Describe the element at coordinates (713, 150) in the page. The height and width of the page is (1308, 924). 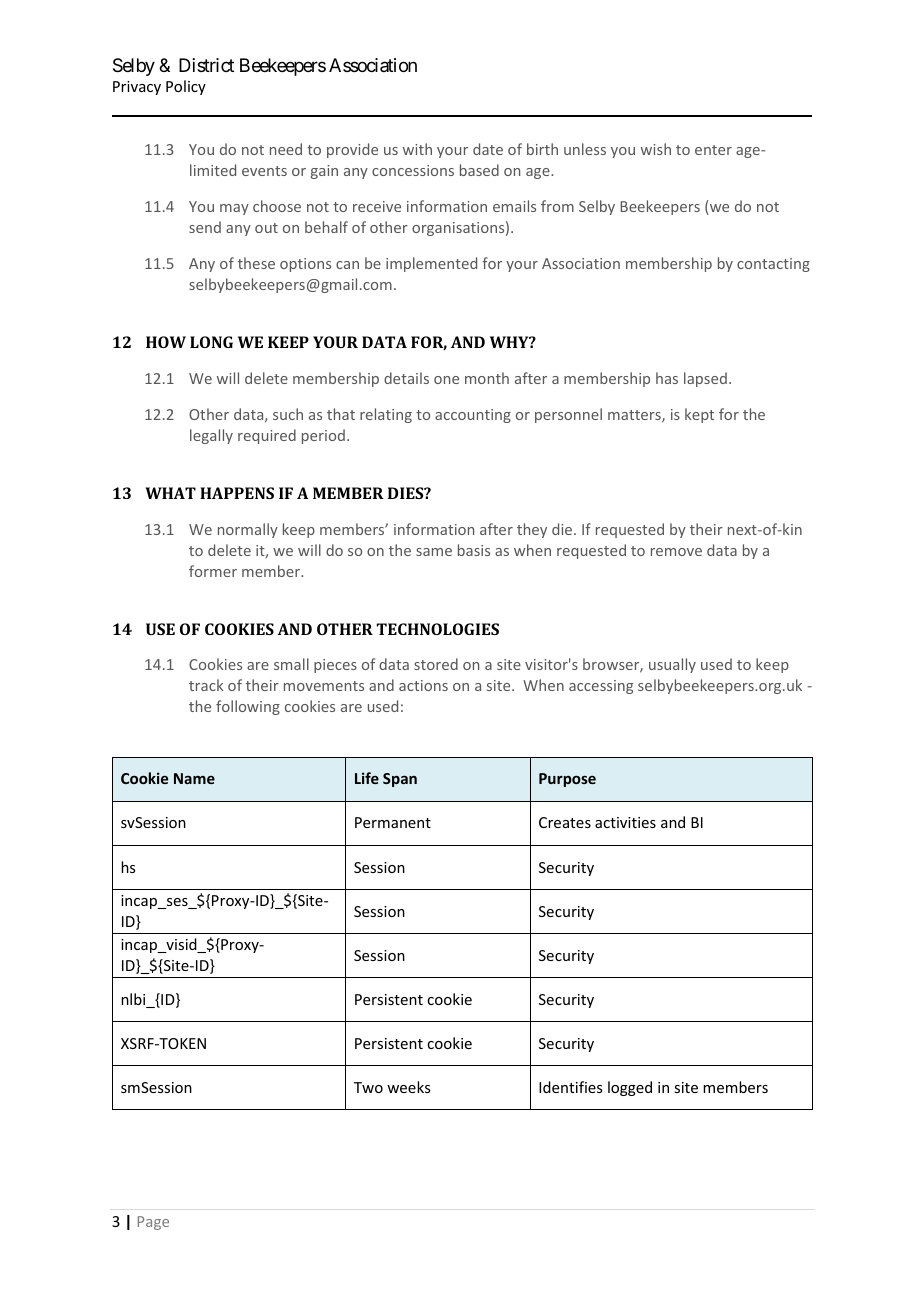
I see `enter` at that location.
